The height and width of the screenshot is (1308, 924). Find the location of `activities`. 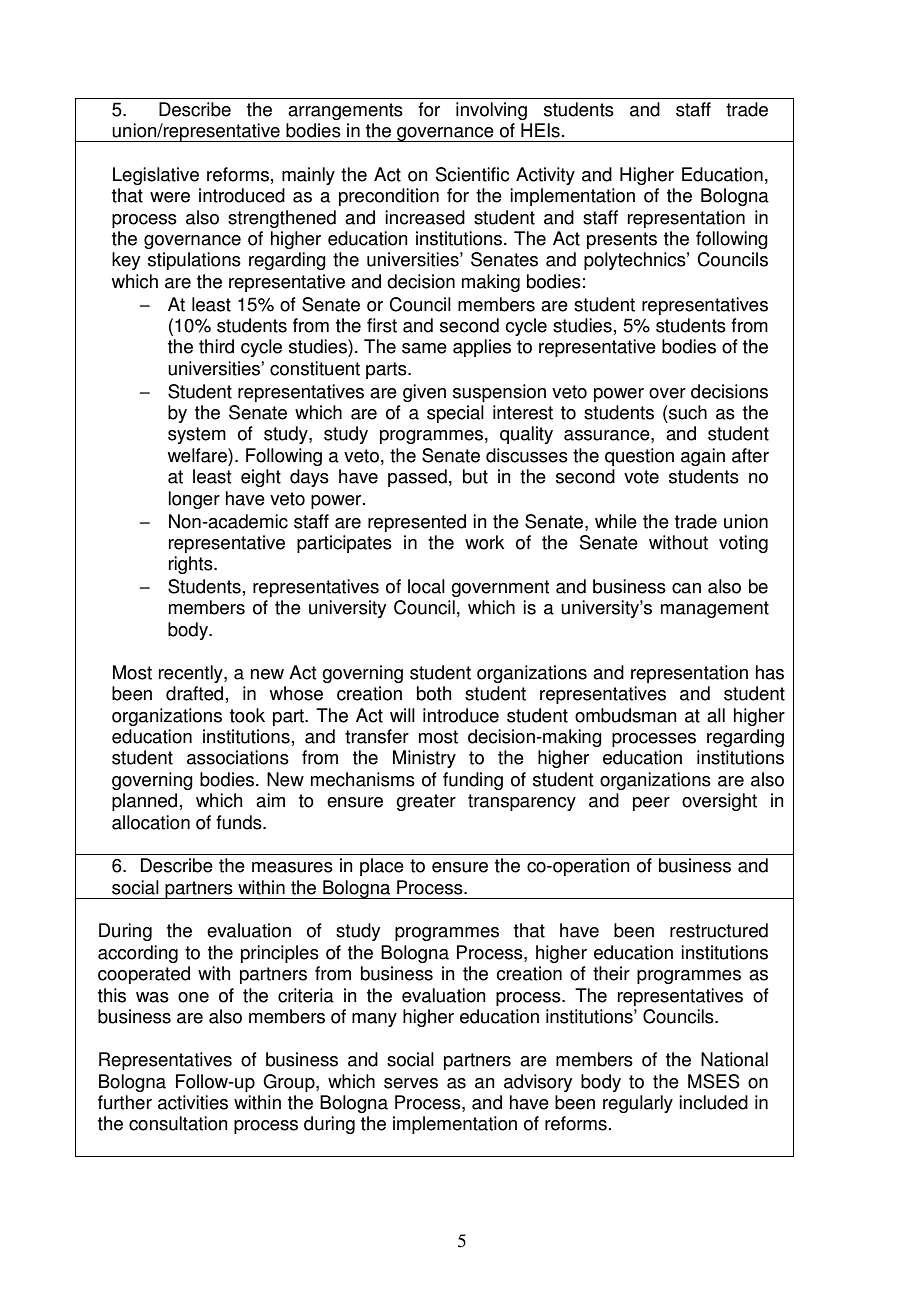

activities is located at coordinates (193, 1102).
